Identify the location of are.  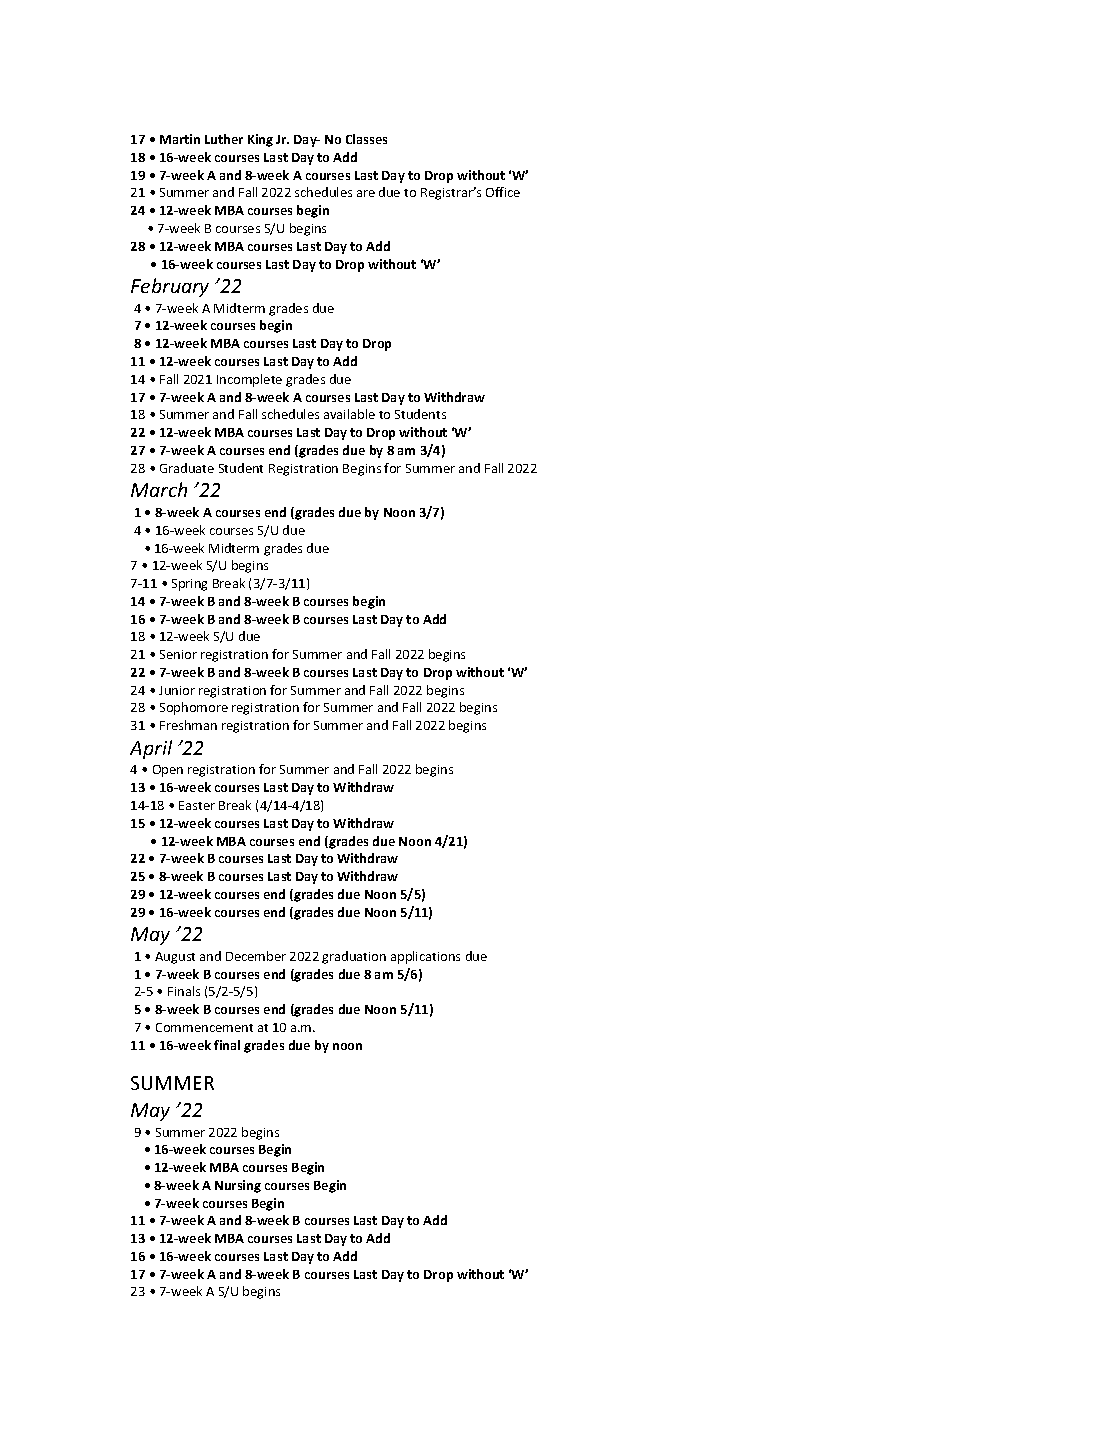
(366, 193).
